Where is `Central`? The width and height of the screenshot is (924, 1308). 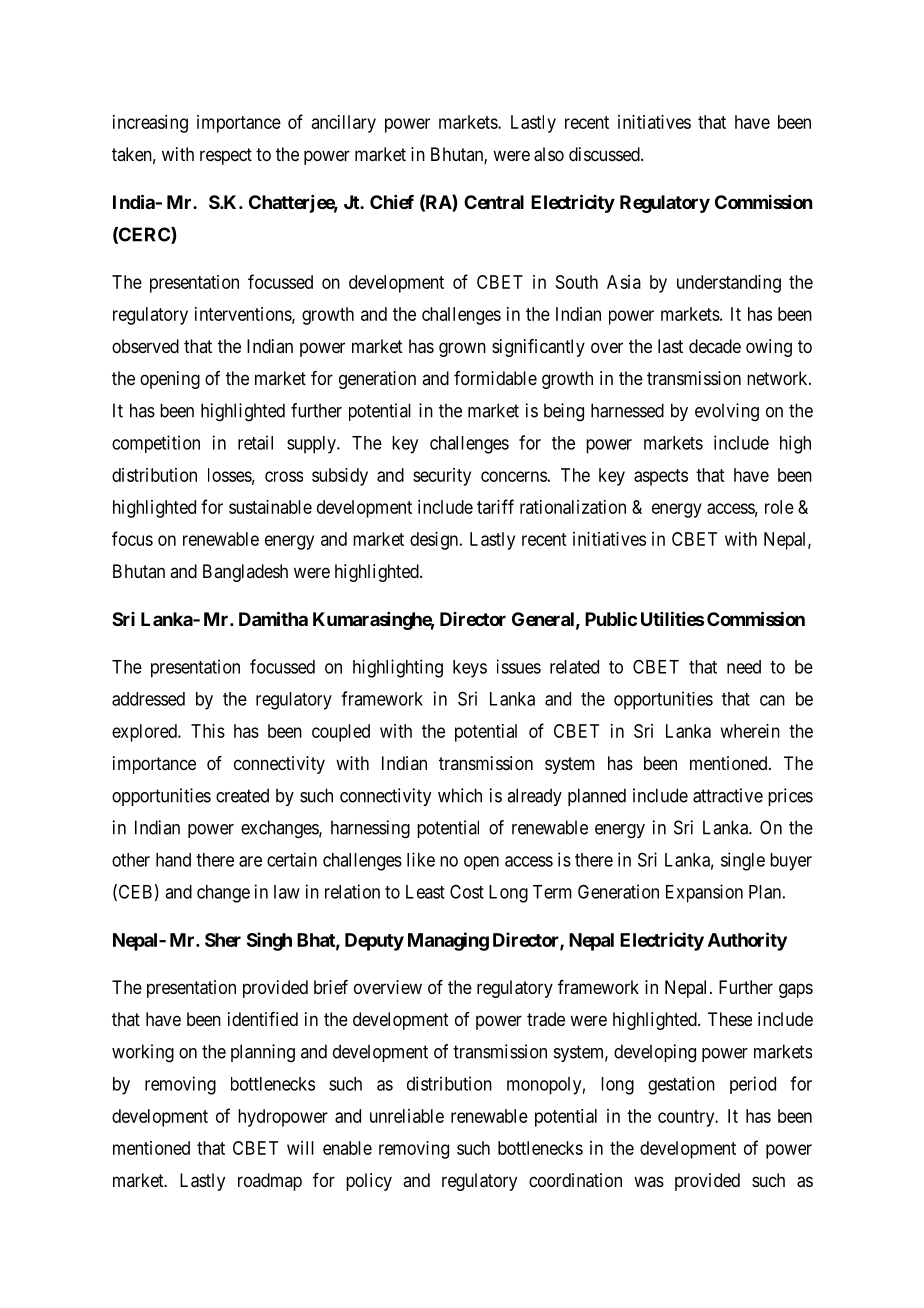 Central is located at coordinates (494, 202).
